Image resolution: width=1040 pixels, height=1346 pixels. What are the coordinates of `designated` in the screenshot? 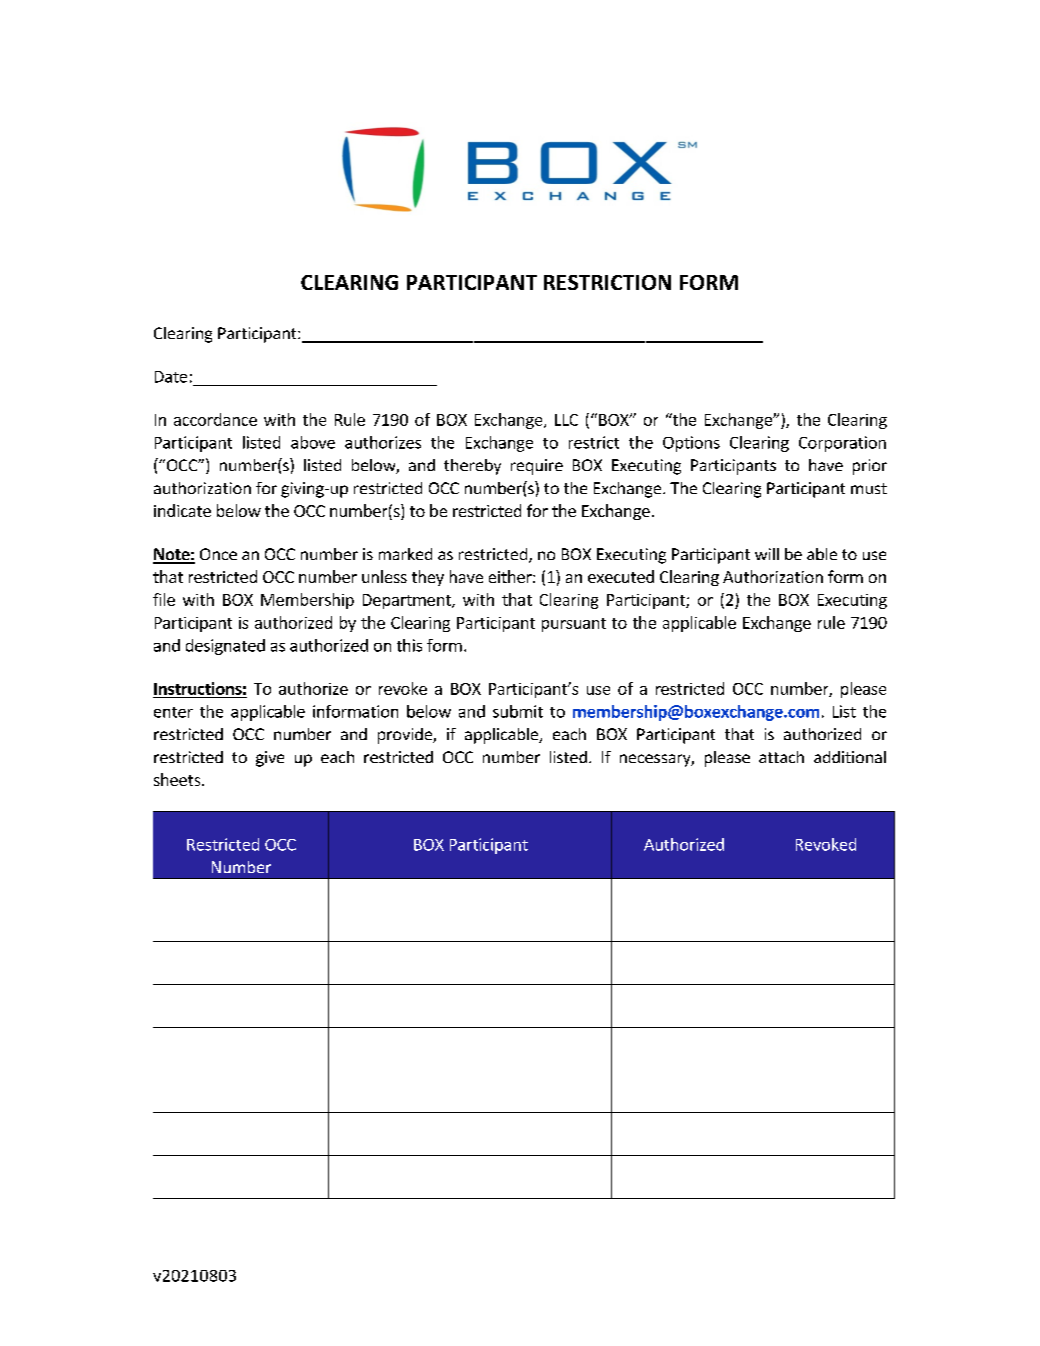 It's located at (225, 647).
